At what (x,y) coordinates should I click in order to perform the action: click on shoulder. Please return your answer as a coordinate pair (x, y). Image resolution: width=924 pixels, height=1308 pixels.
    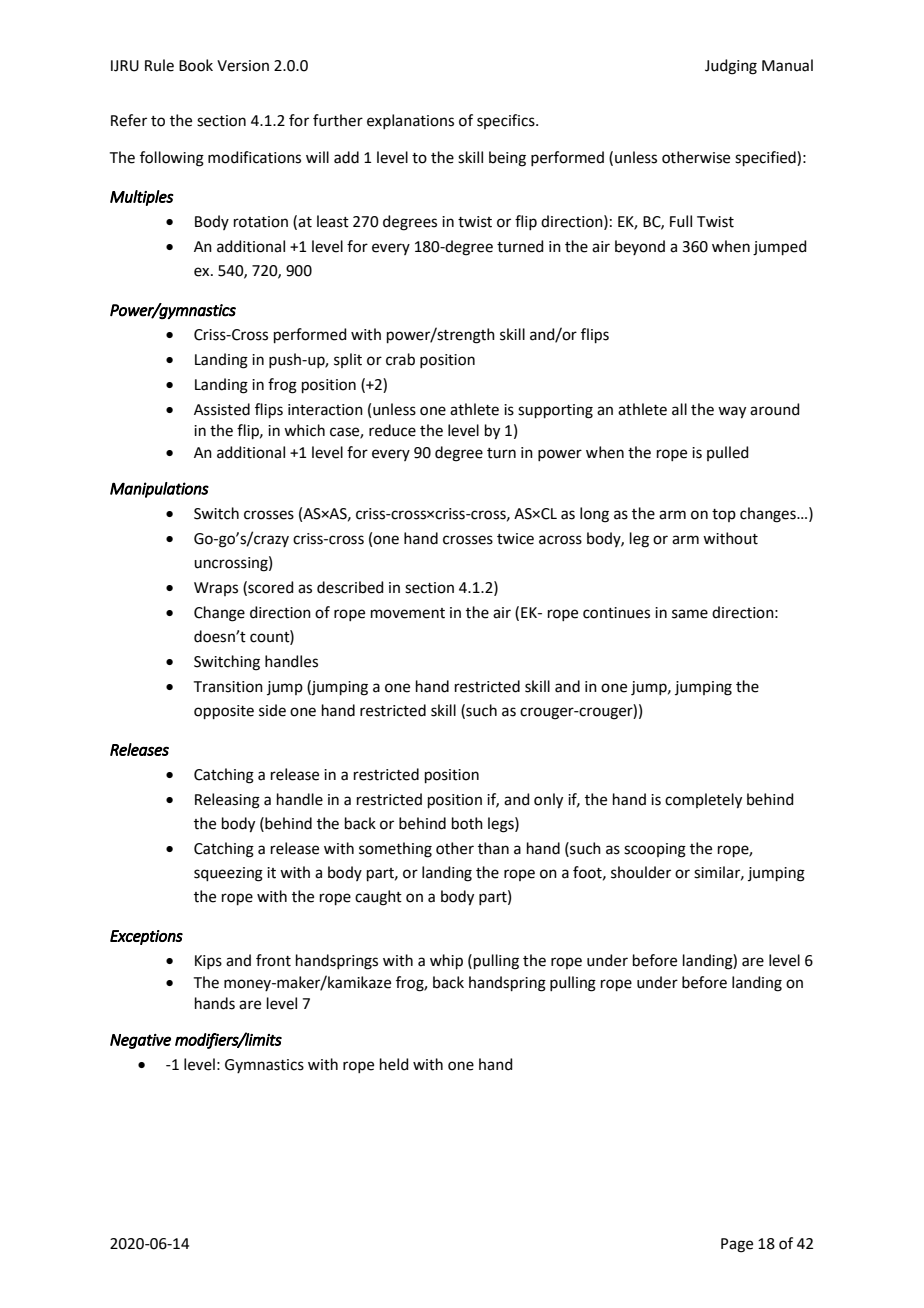
    Looking at the image, I should click on (641, 872).
